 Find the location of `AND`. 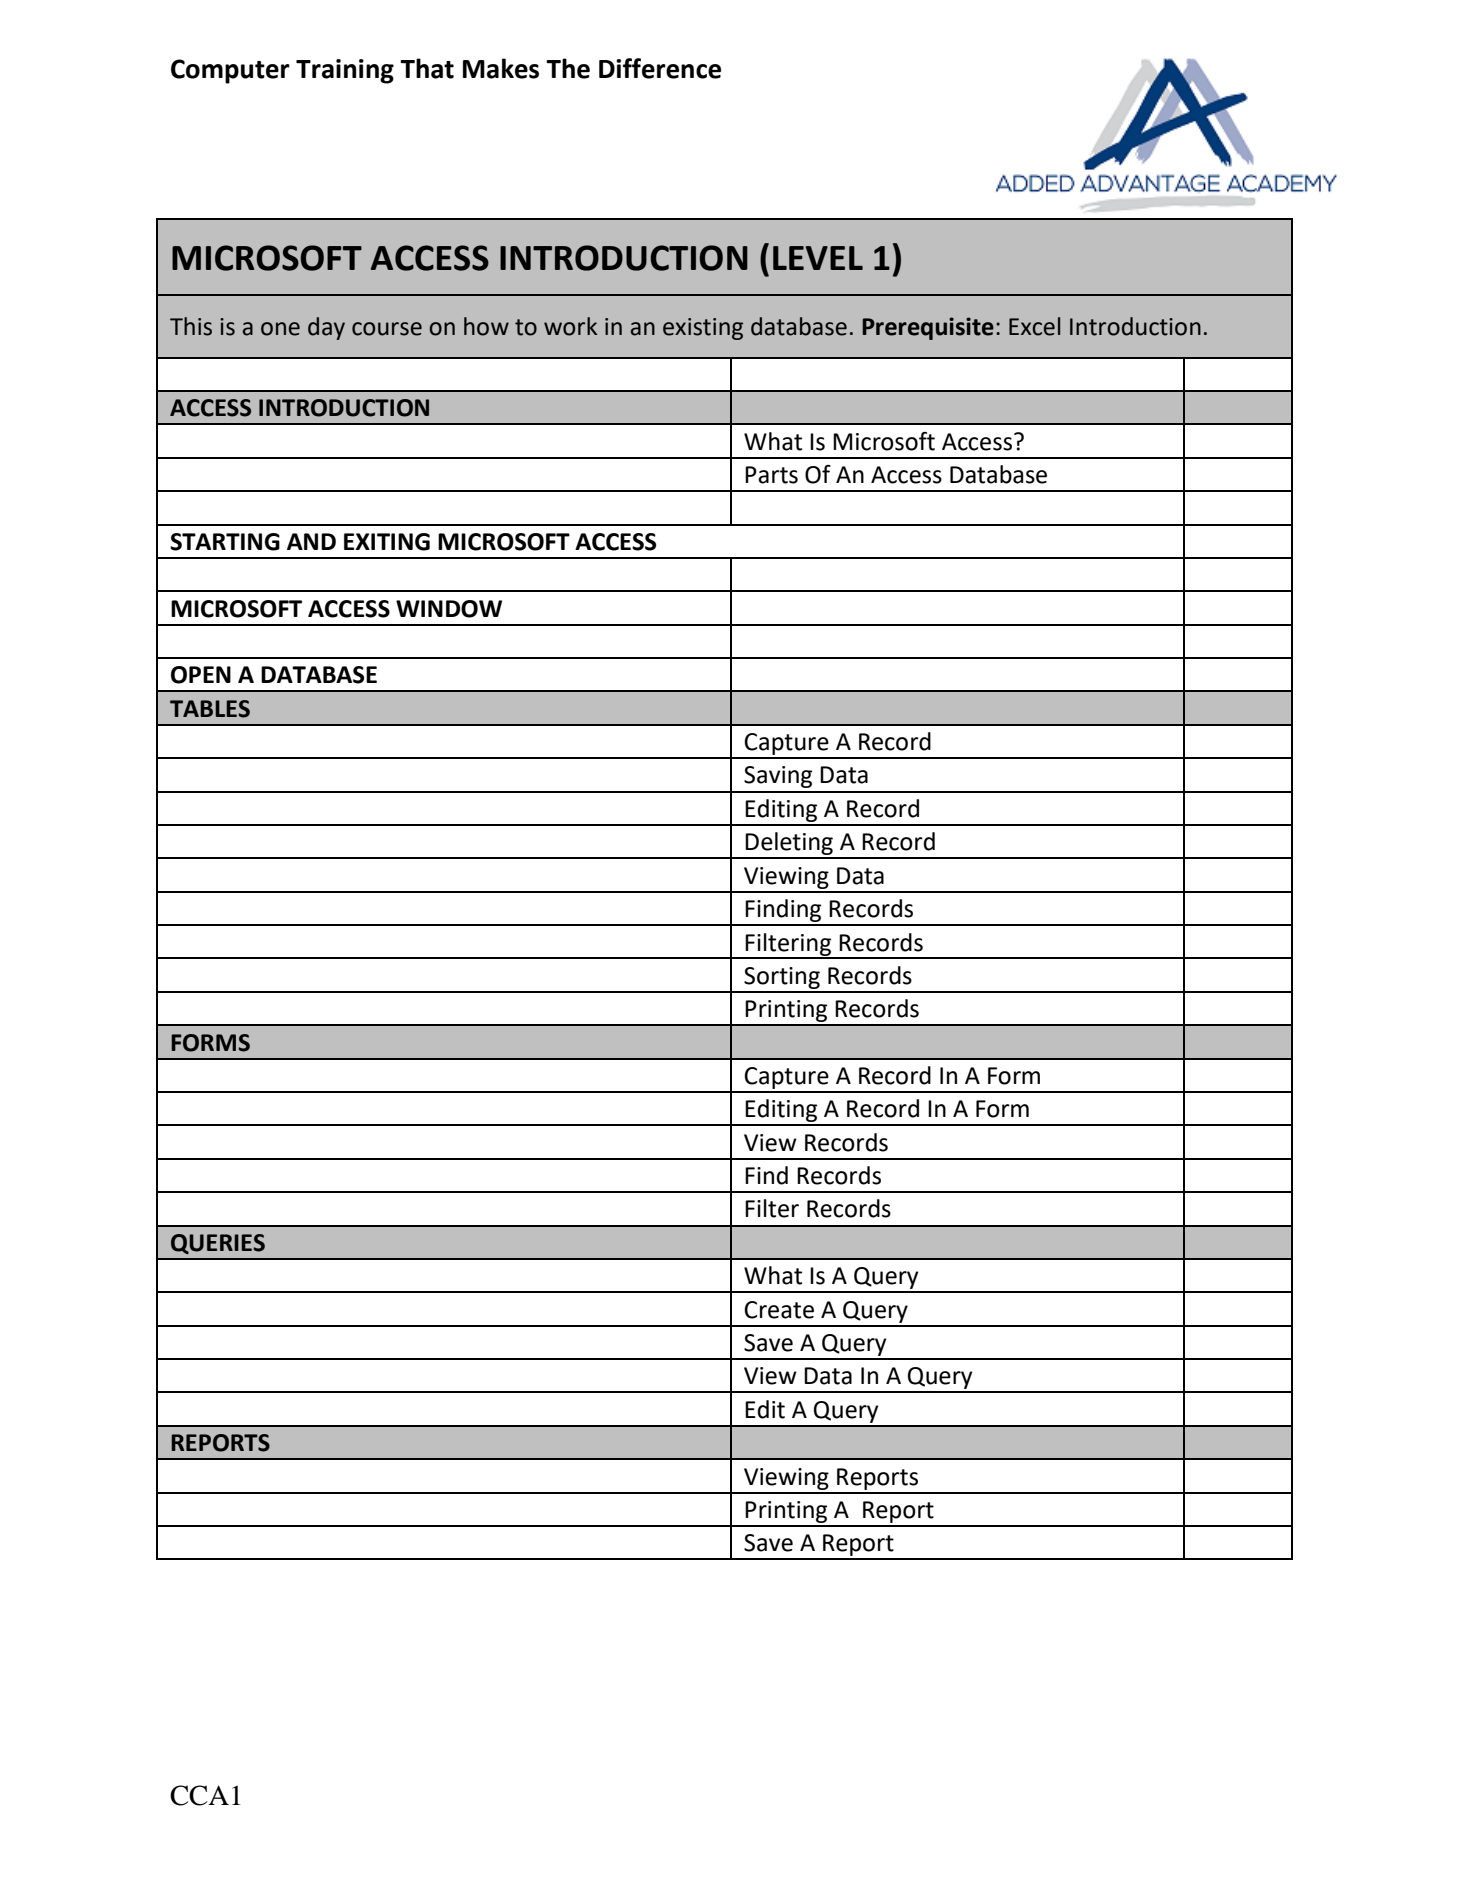

AND is located at coordinates (311, 541).
